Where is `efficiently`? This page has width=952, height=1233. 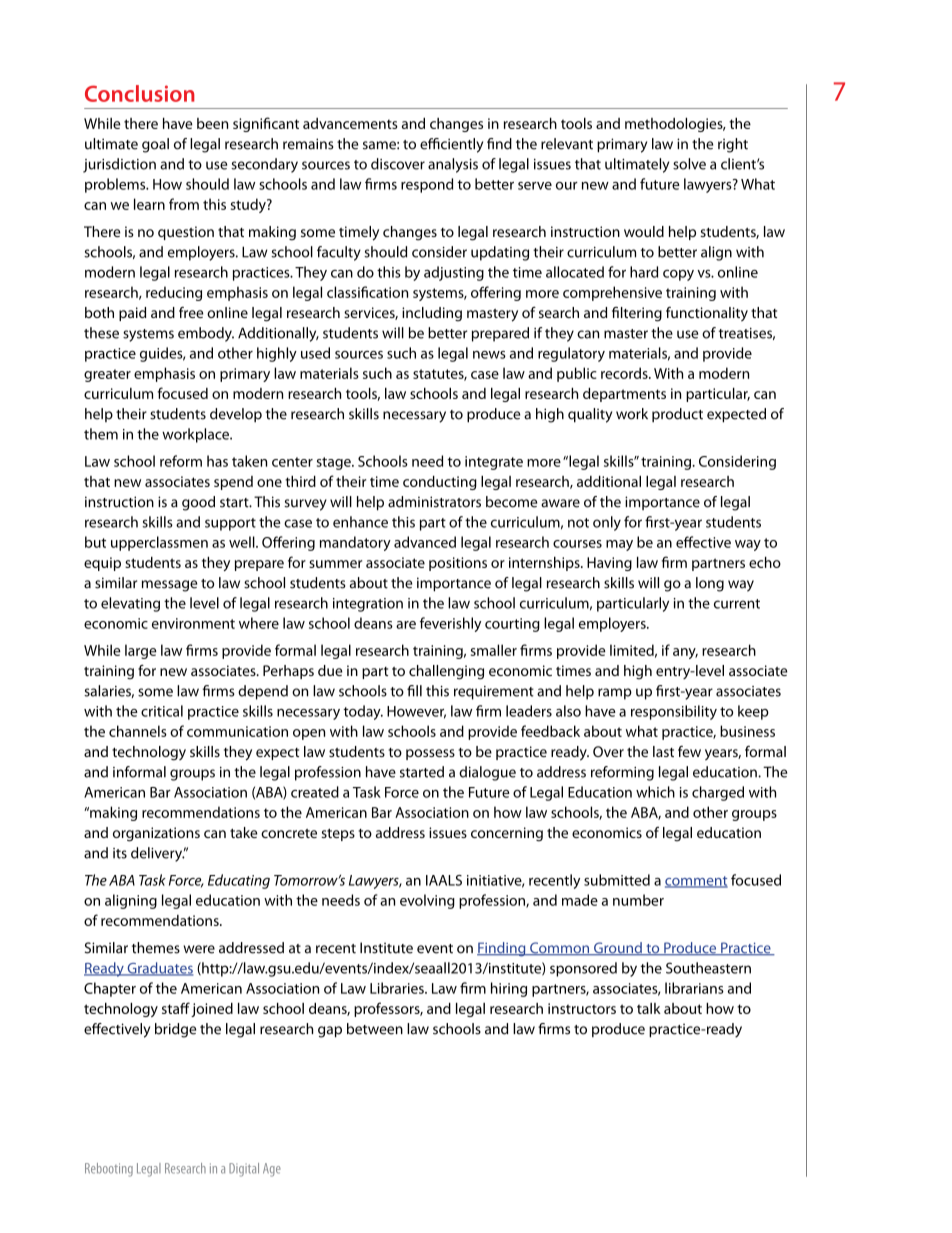
efficiently is located at coordinates (451, 145).
